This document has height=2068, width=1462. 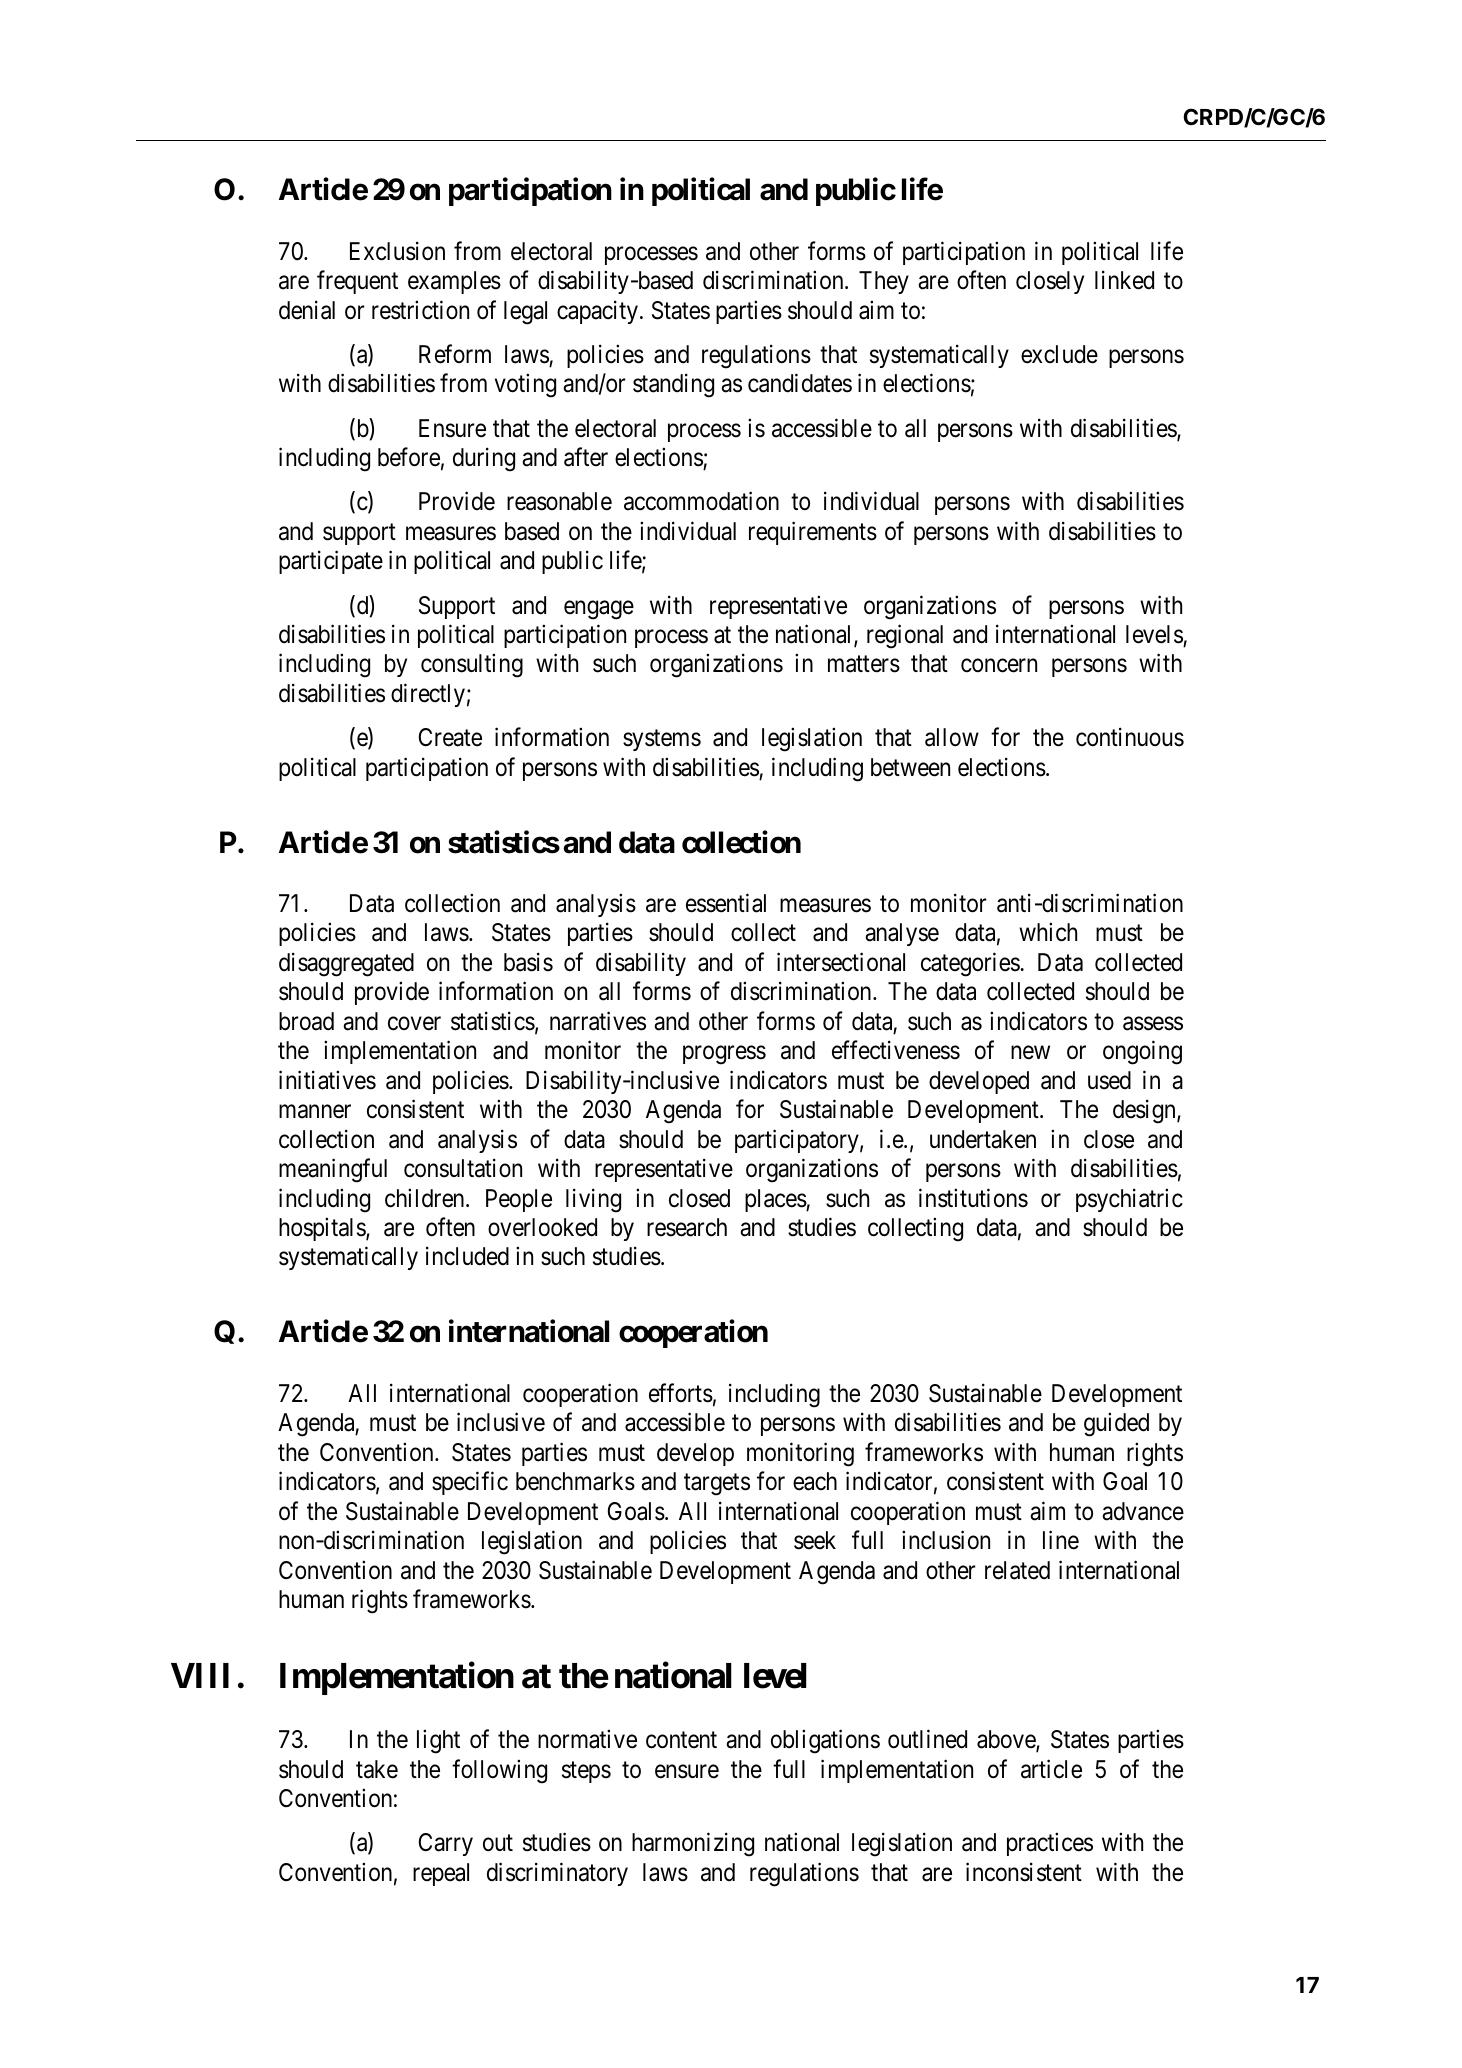 What do you see at coordinates (1059, 354) in the document?
I see `exclude` at bounding box center [1059, 354].
